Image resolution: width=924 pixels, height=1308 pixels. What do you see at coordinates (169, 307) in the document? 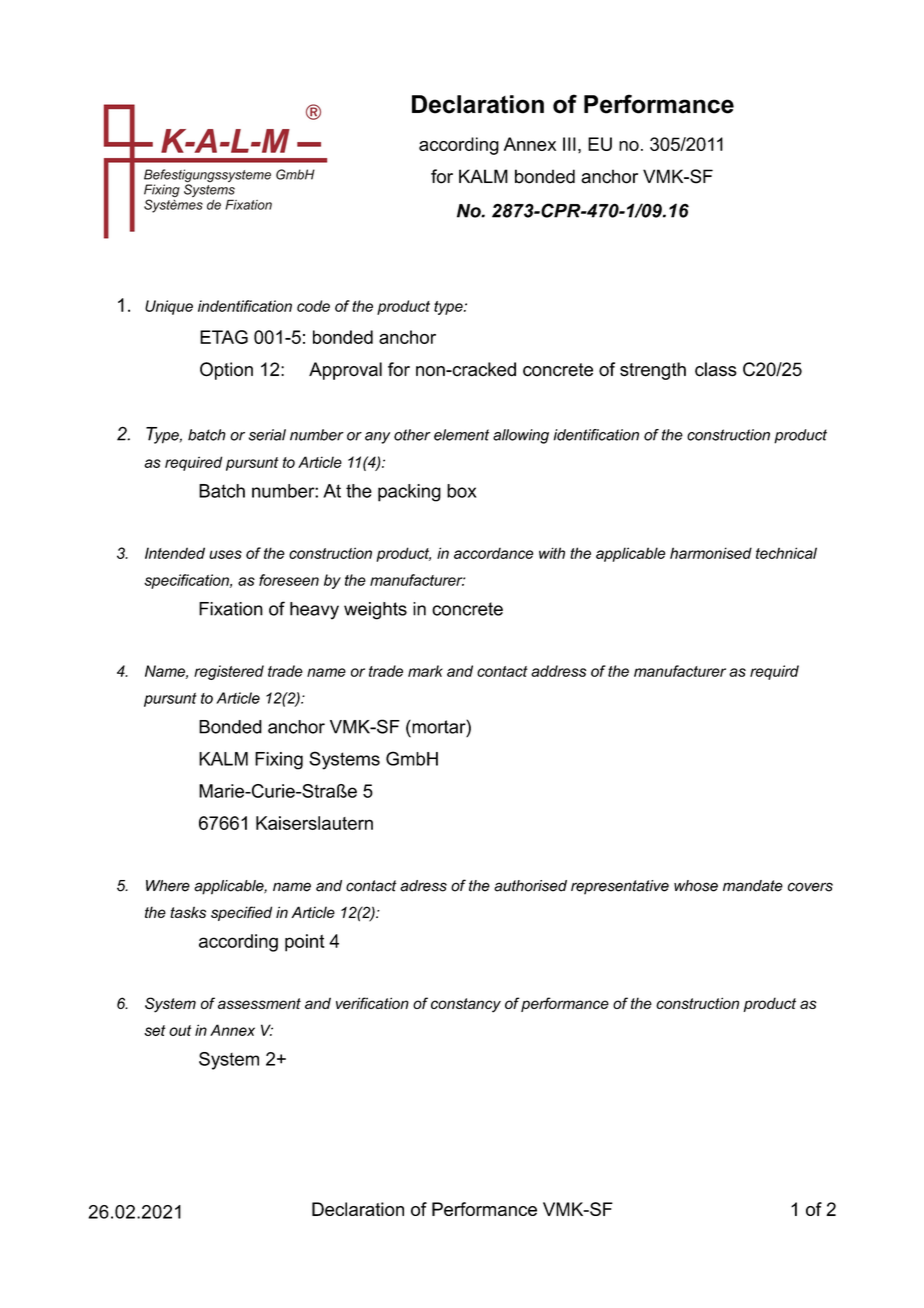
I see `Unique` at bounding box center [169, 307].
